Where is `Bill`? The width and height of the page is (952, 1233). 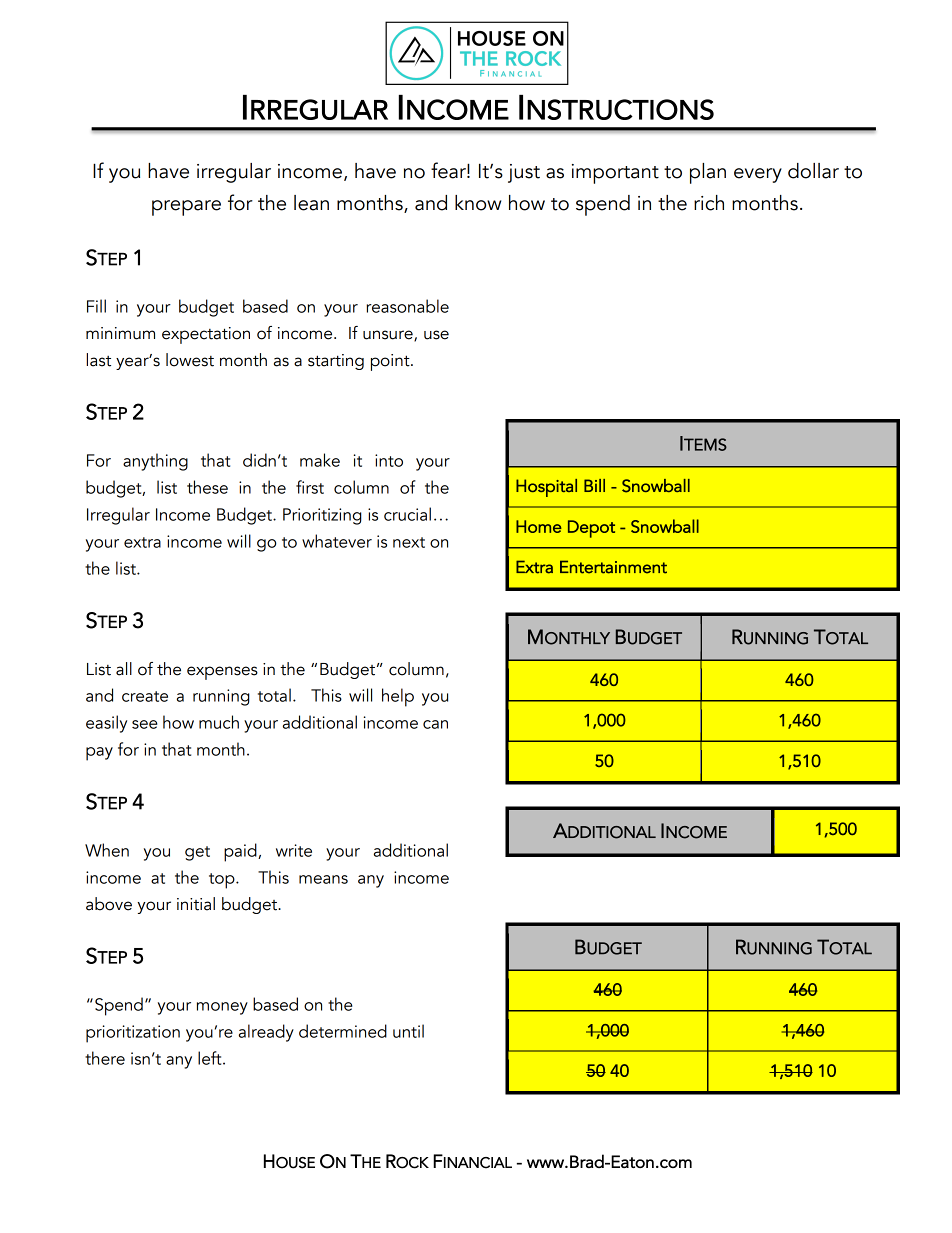
Bill is located at coordinates (594, 485).
